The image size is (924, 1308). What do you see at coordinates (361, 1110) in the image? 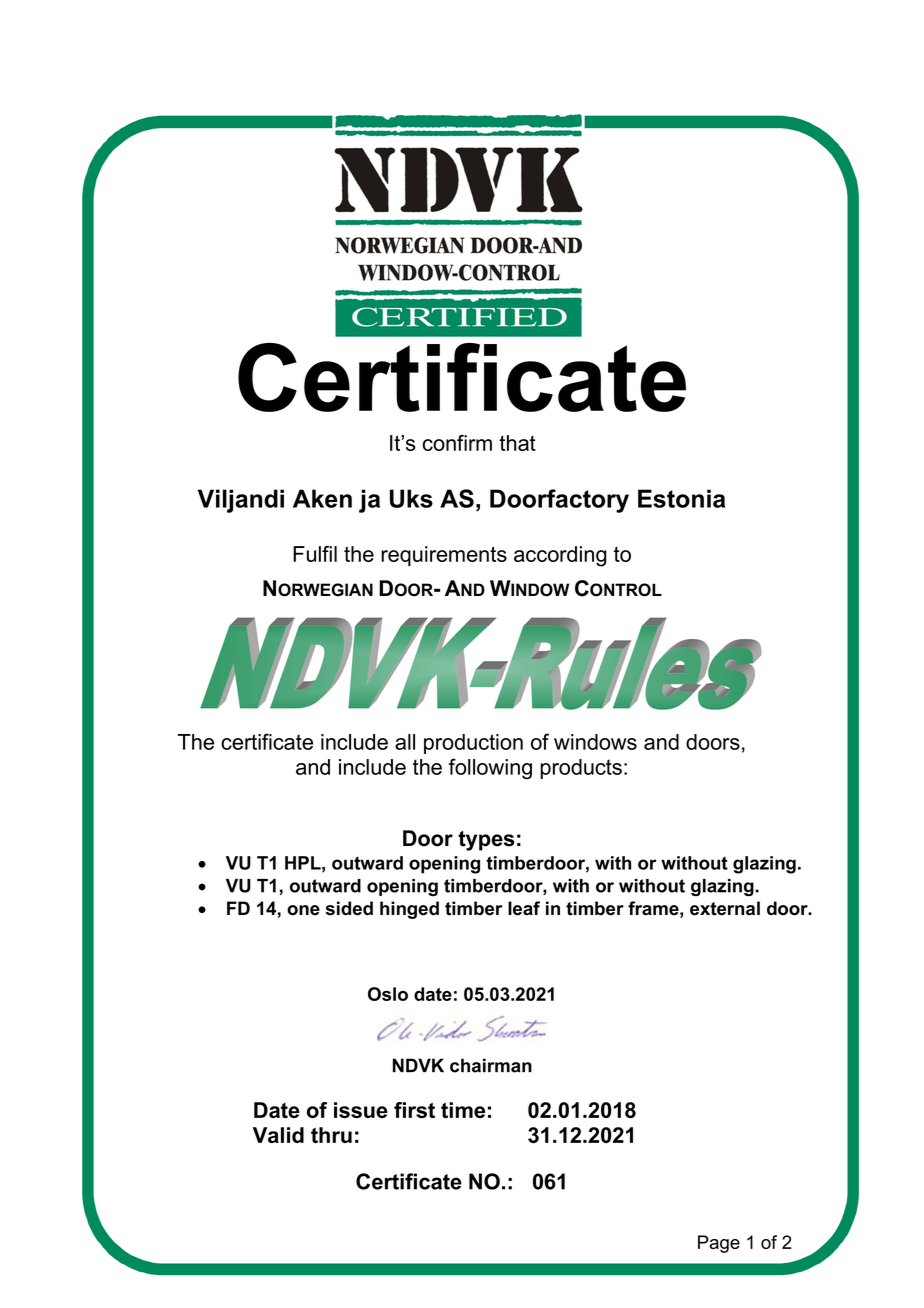
I see `issue` at bounding box center [361, 1110].
